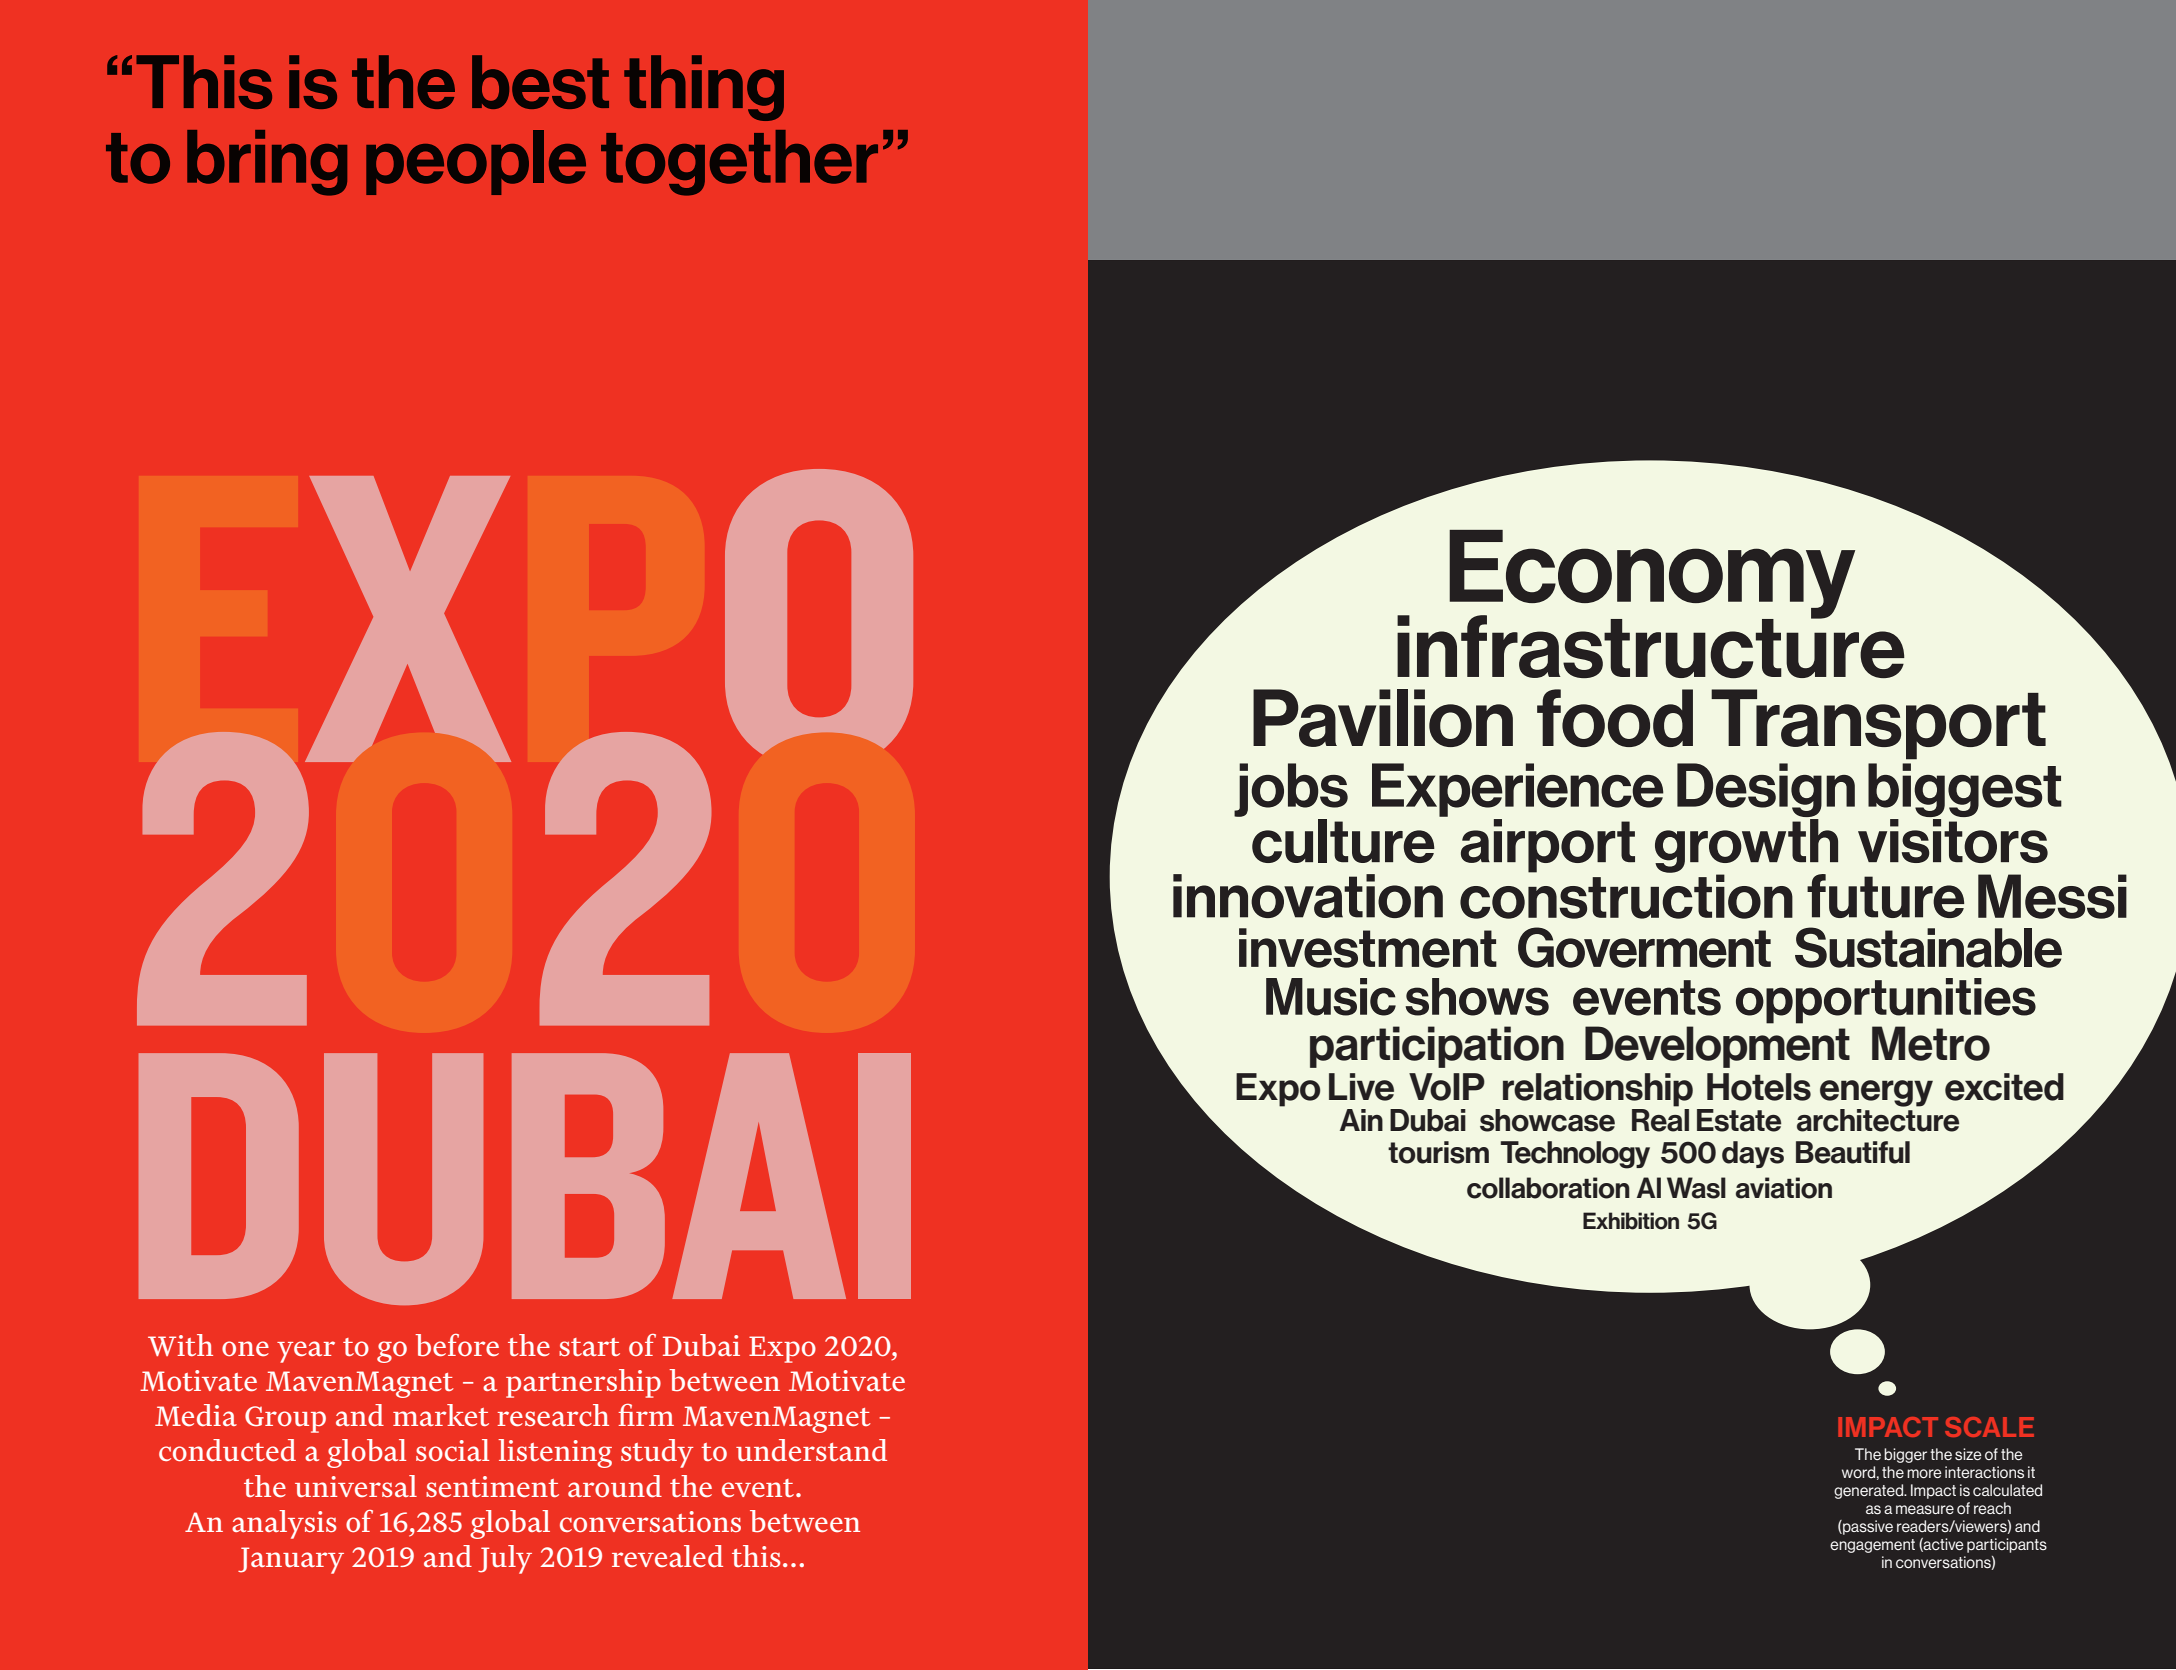  What do you see at coordinates (476, 162) in the page?
I see `people` at bounding box center [476, 162].
